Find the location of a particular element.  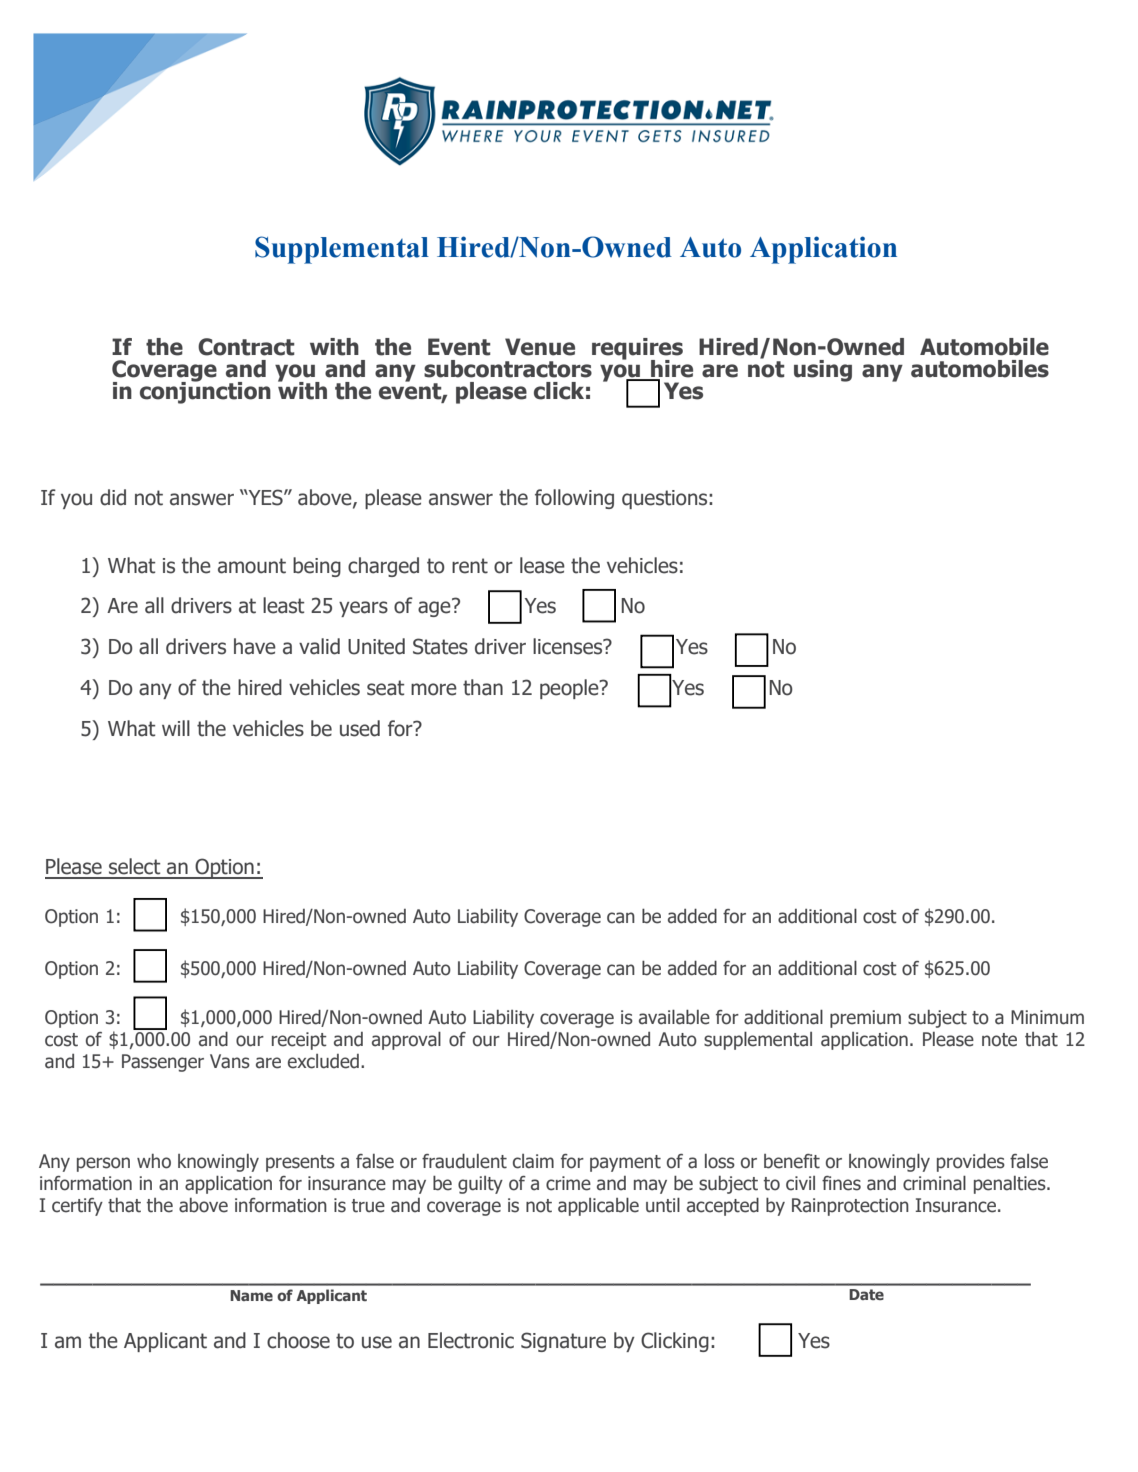

Name is located at coordinates (251, 1295).
